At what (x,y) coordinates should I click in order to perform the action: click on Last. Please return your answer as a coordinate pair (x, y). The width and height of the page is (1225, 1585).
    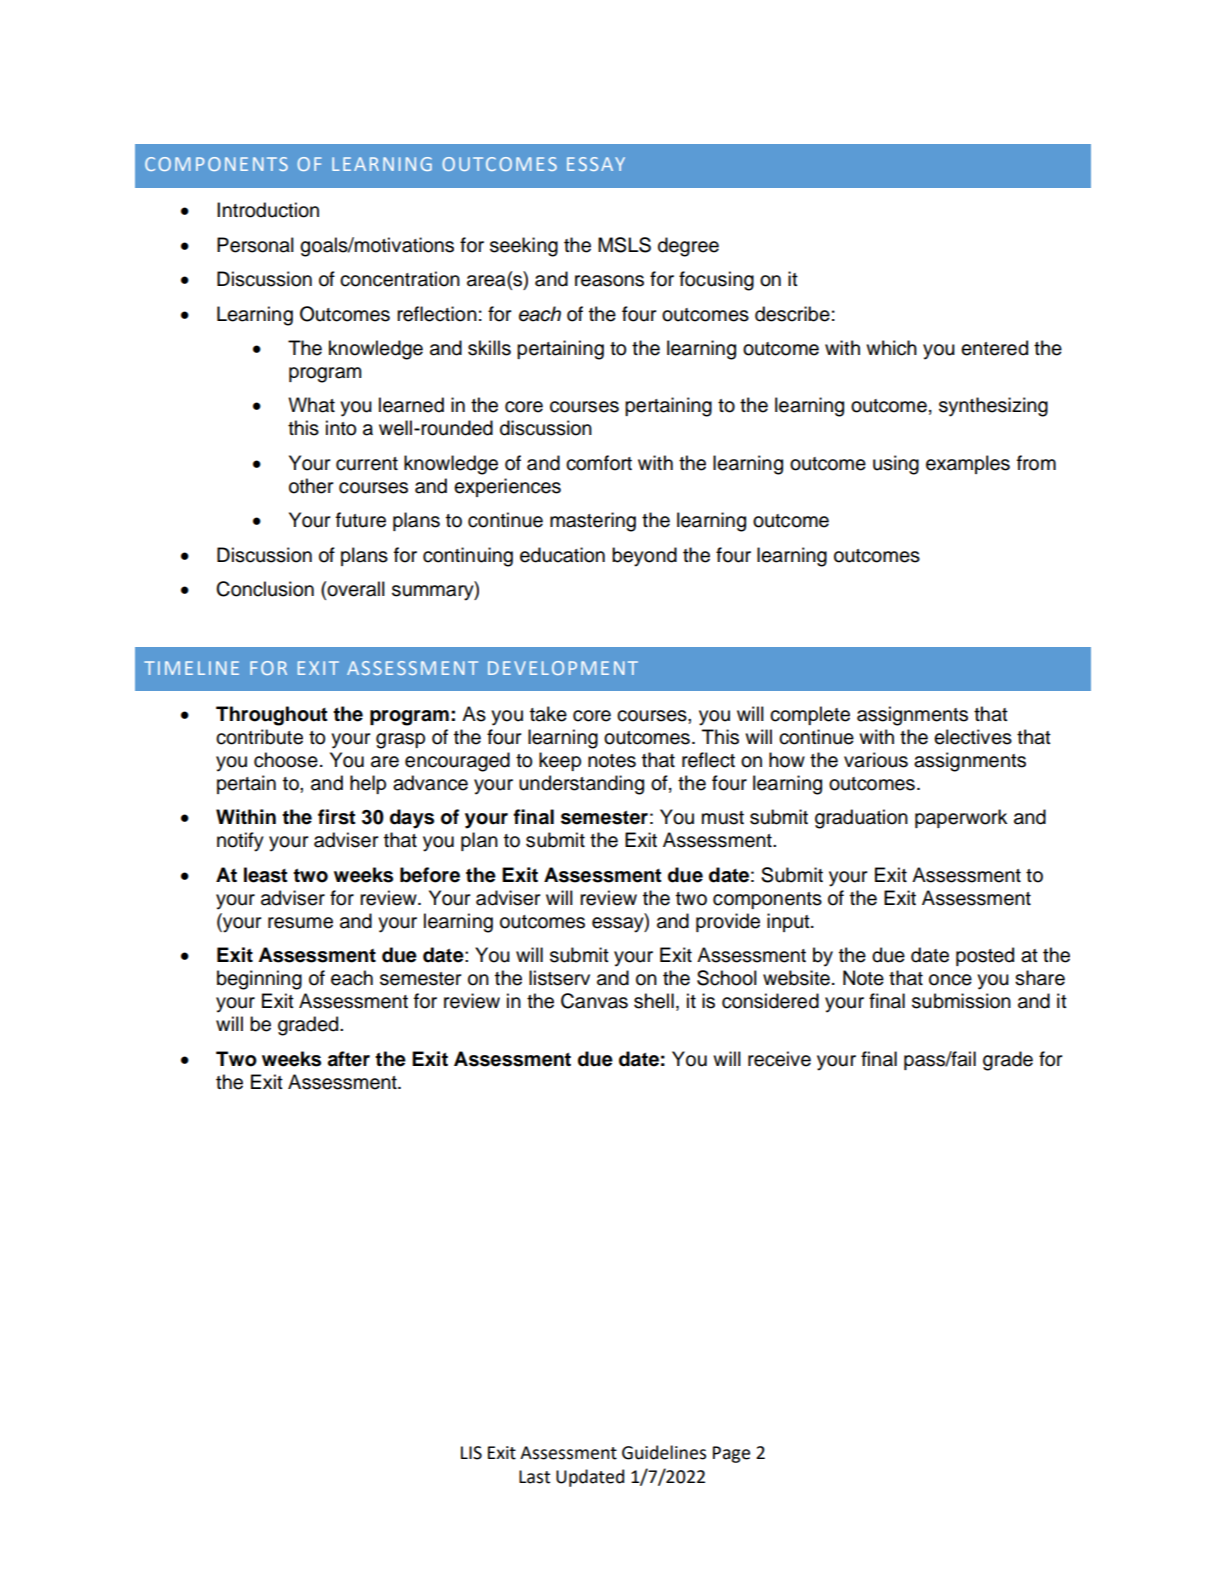
    Looking at the image, I should click on (534, 1477).
